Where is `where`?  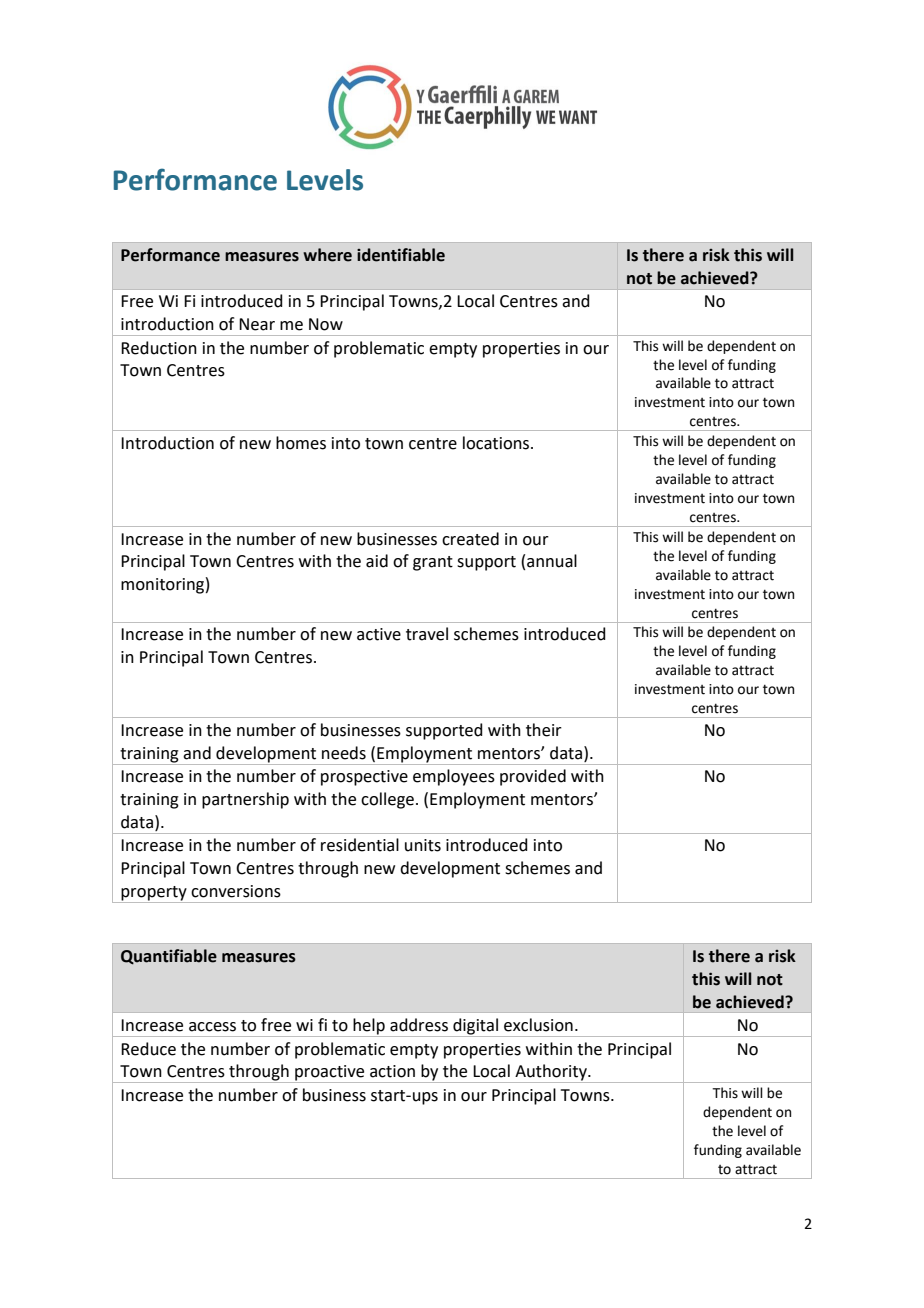 where is located at coordinates (327, 255).
